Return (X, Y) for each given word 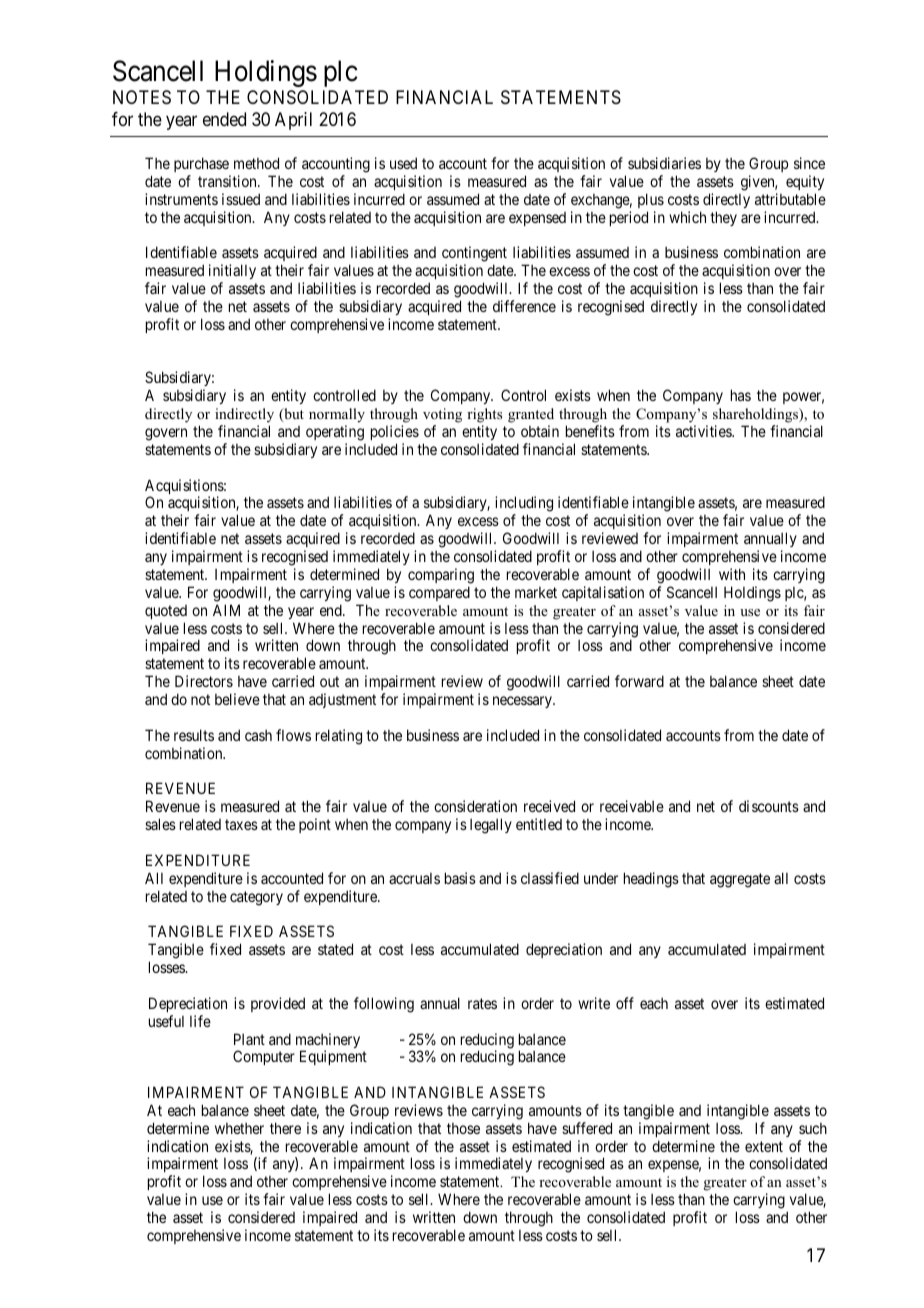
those (463, 1128)
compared (439, 593)
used (403, 163)
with (732, 574)
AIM (226, 610)
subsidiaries (664, 163)
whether (239, 1128)
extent (764, 1146)
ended (224, 119)
